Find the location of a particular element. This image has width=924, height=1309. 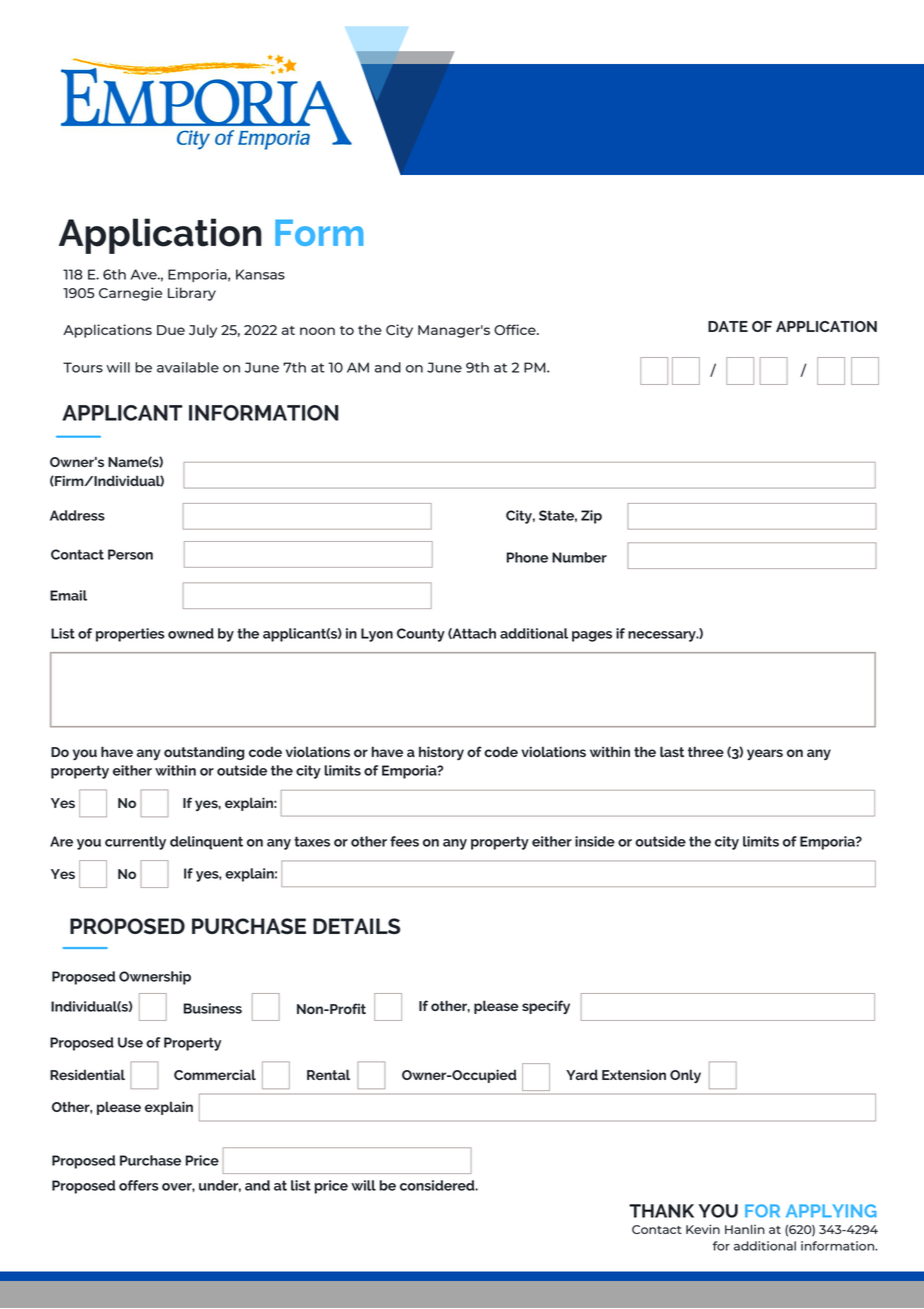

history is located at coordinates (441, 753).
